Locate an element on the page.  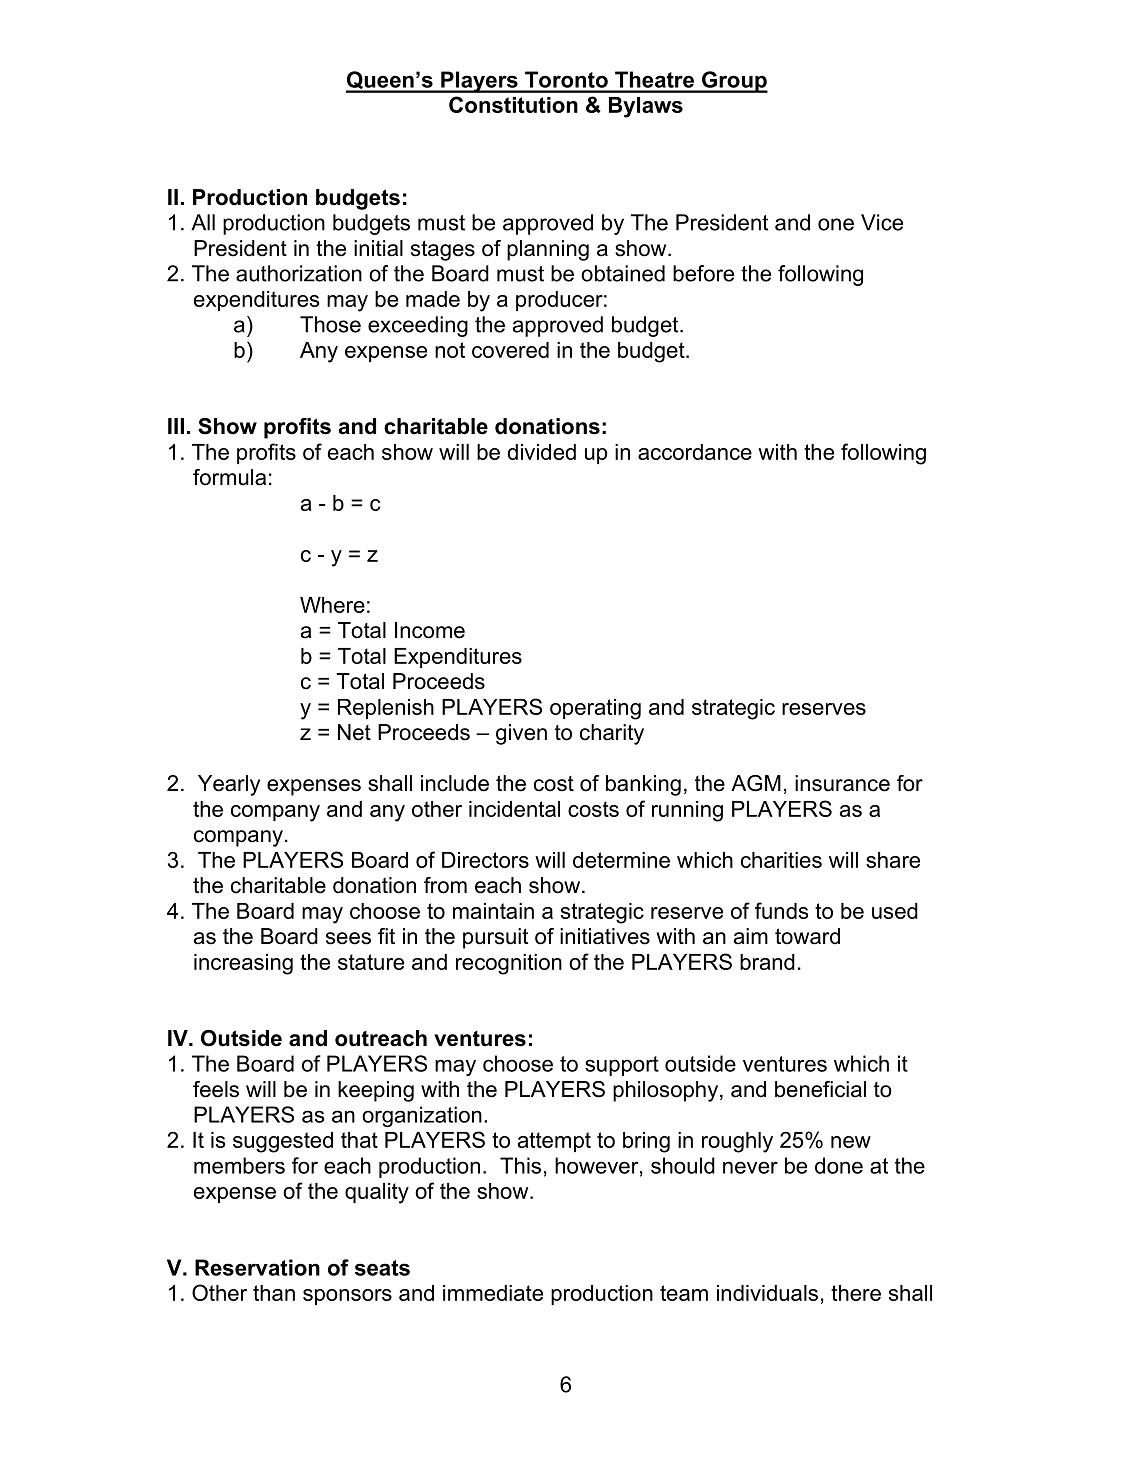
Net is located at coordinates (354, 732).
